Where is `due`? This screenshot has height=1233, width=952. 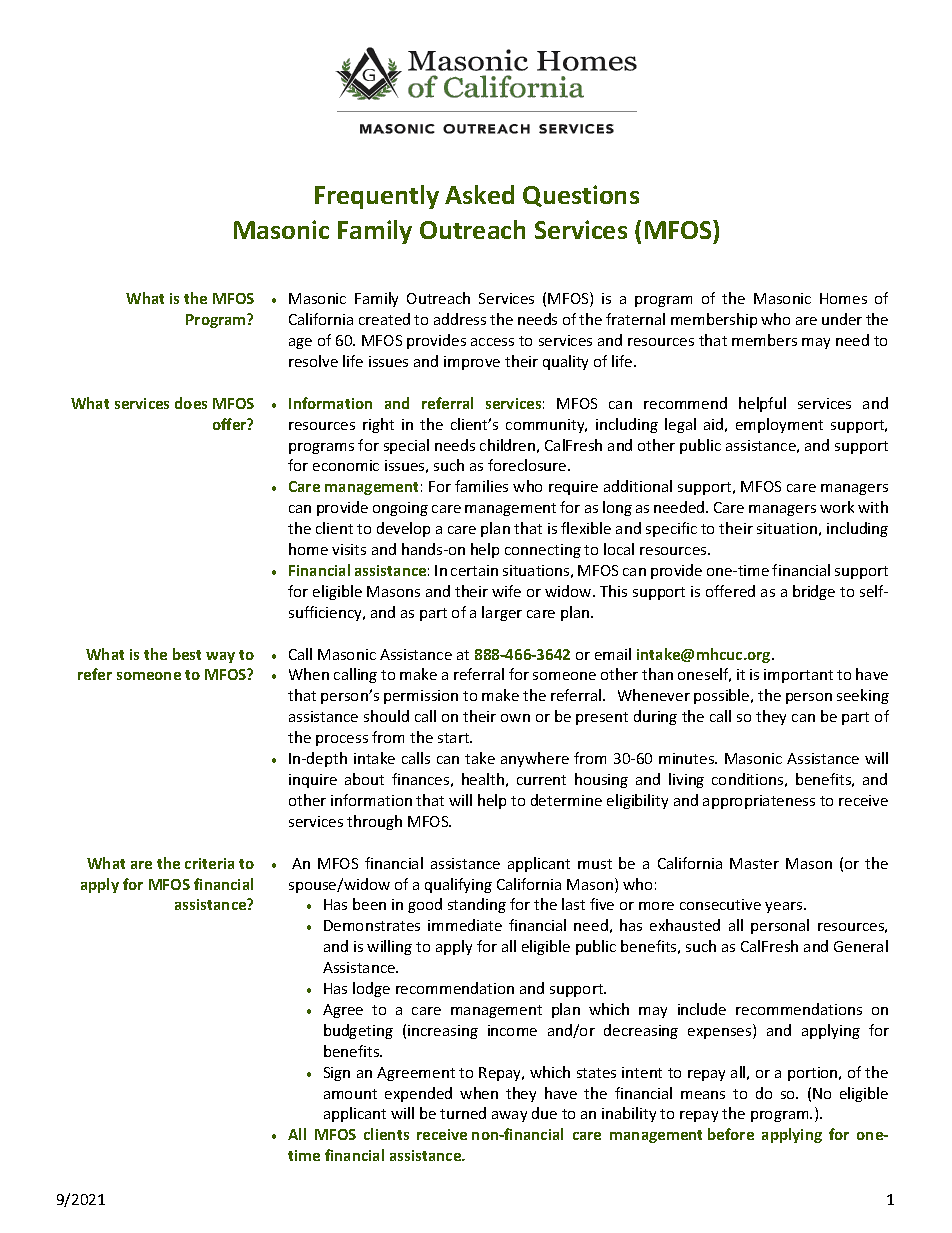 due is located at coordinates (544, 1113).
